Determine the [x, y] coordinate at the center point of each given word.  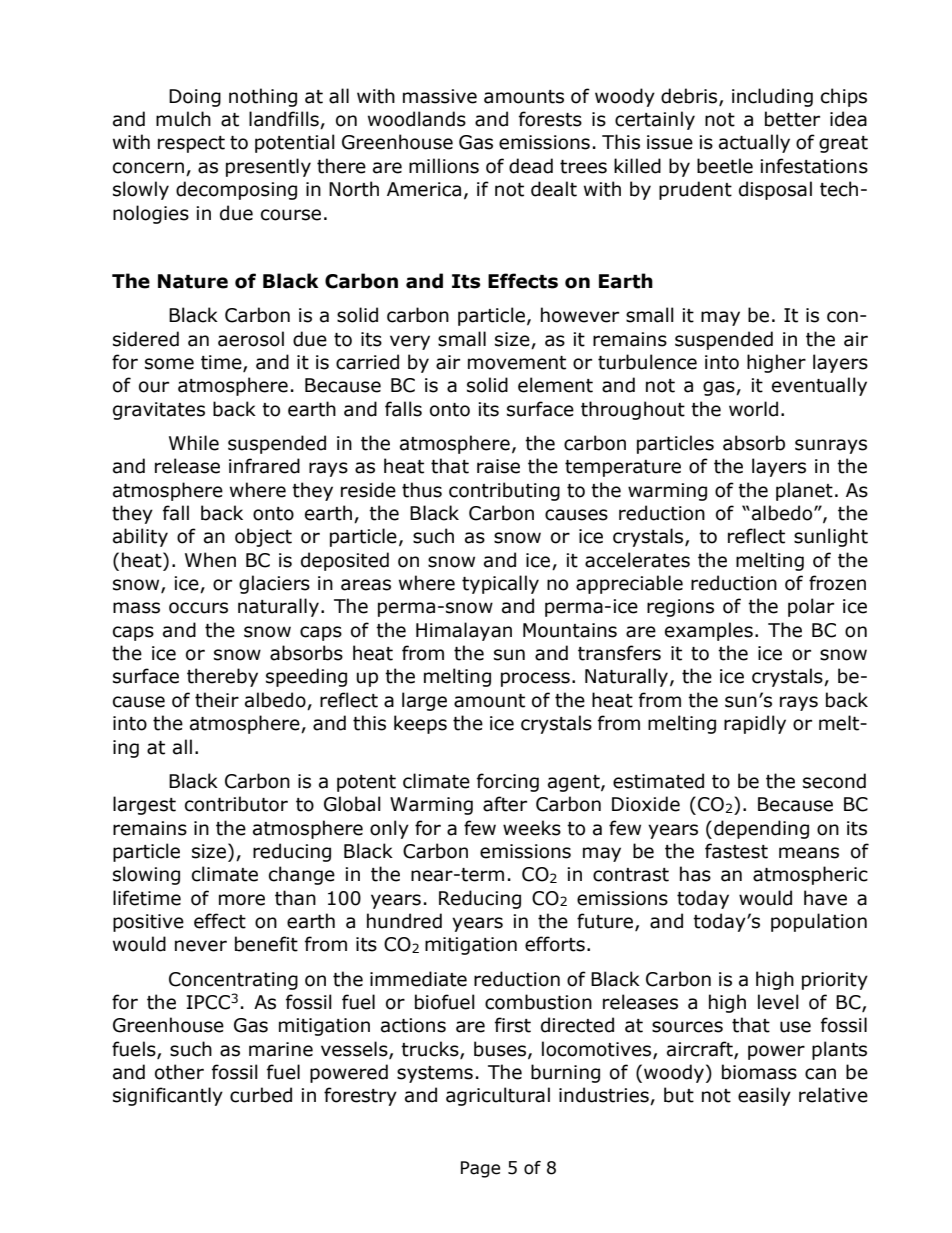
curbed [261, 1095]
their [217, 700]
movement [517, 363]
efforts [555, 944]
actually [754, 143]
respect [191, 144]
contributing [504, 491]
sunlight [831, 537]
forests [550, 119]
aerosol [251, 339]
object [263, 537]
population [819, 922]
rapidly [755, 724]
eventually [819, 386]
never [201, 946]
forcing [508, 782]
